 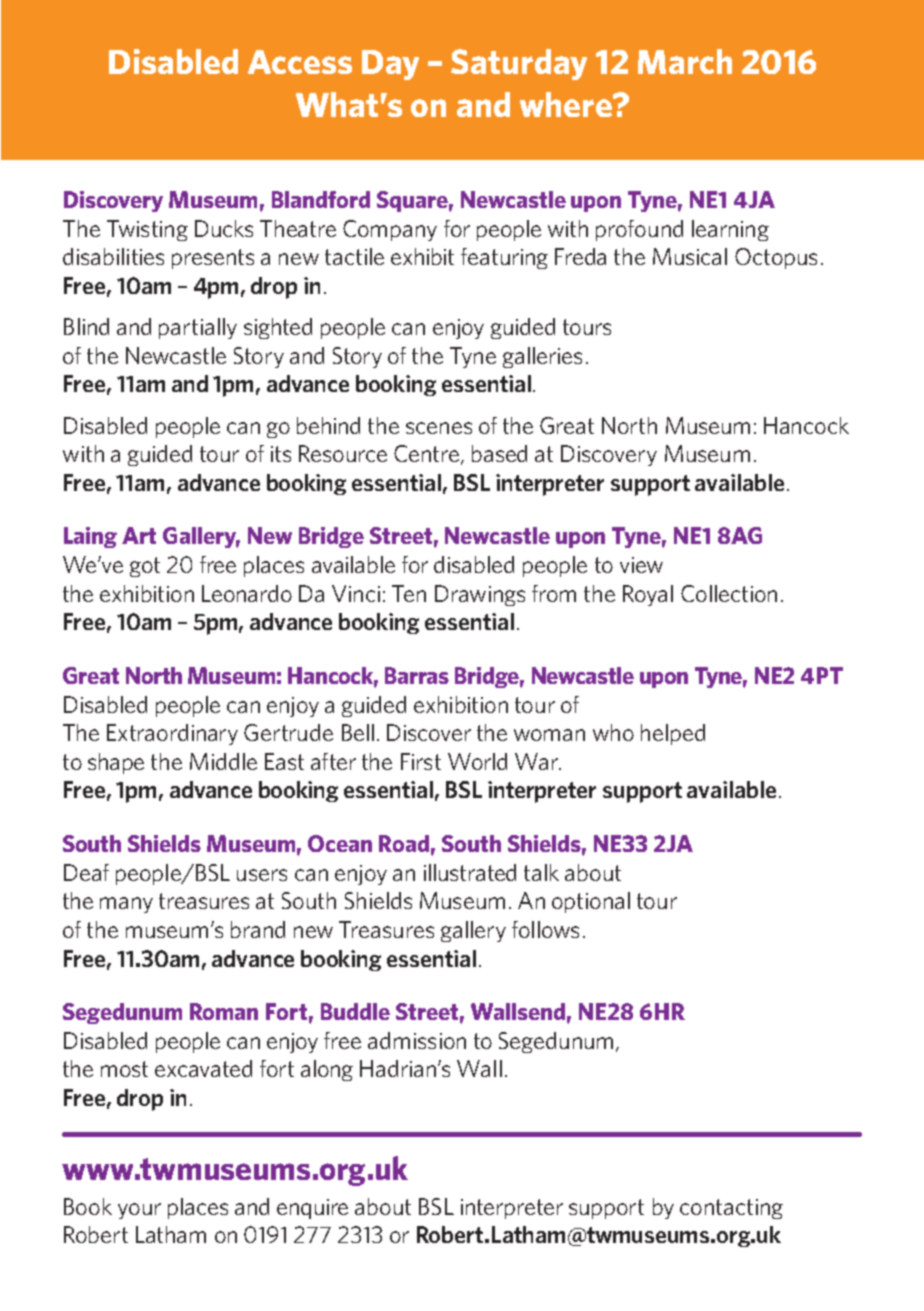 I want to click on March, so click(x=685, y=61).
